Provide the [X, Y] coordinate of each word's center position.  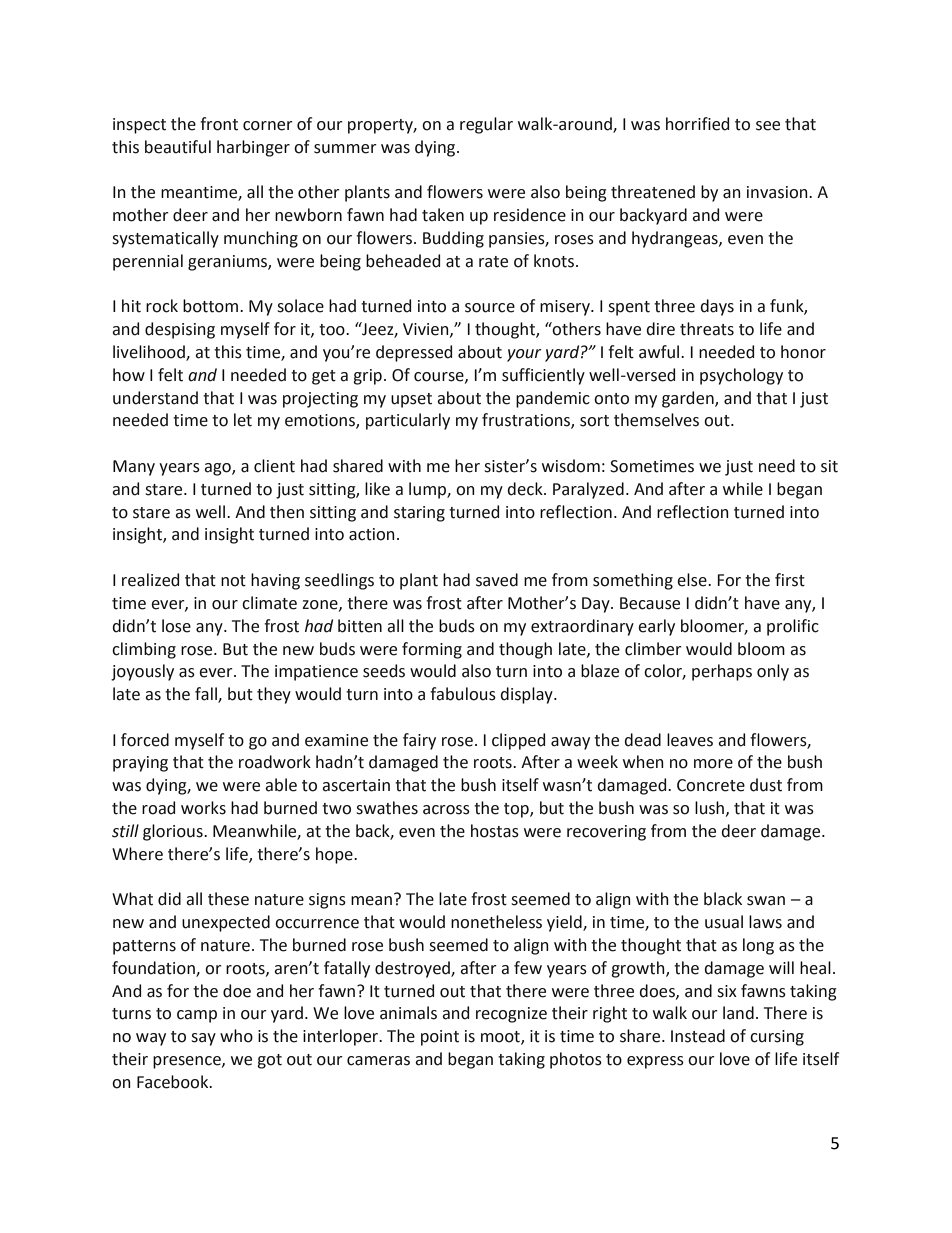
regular [486, 125]
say [203, 1039]
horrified [697, 124]
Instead [698, 1036]
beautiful [178, 147]
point [440, 1038]
